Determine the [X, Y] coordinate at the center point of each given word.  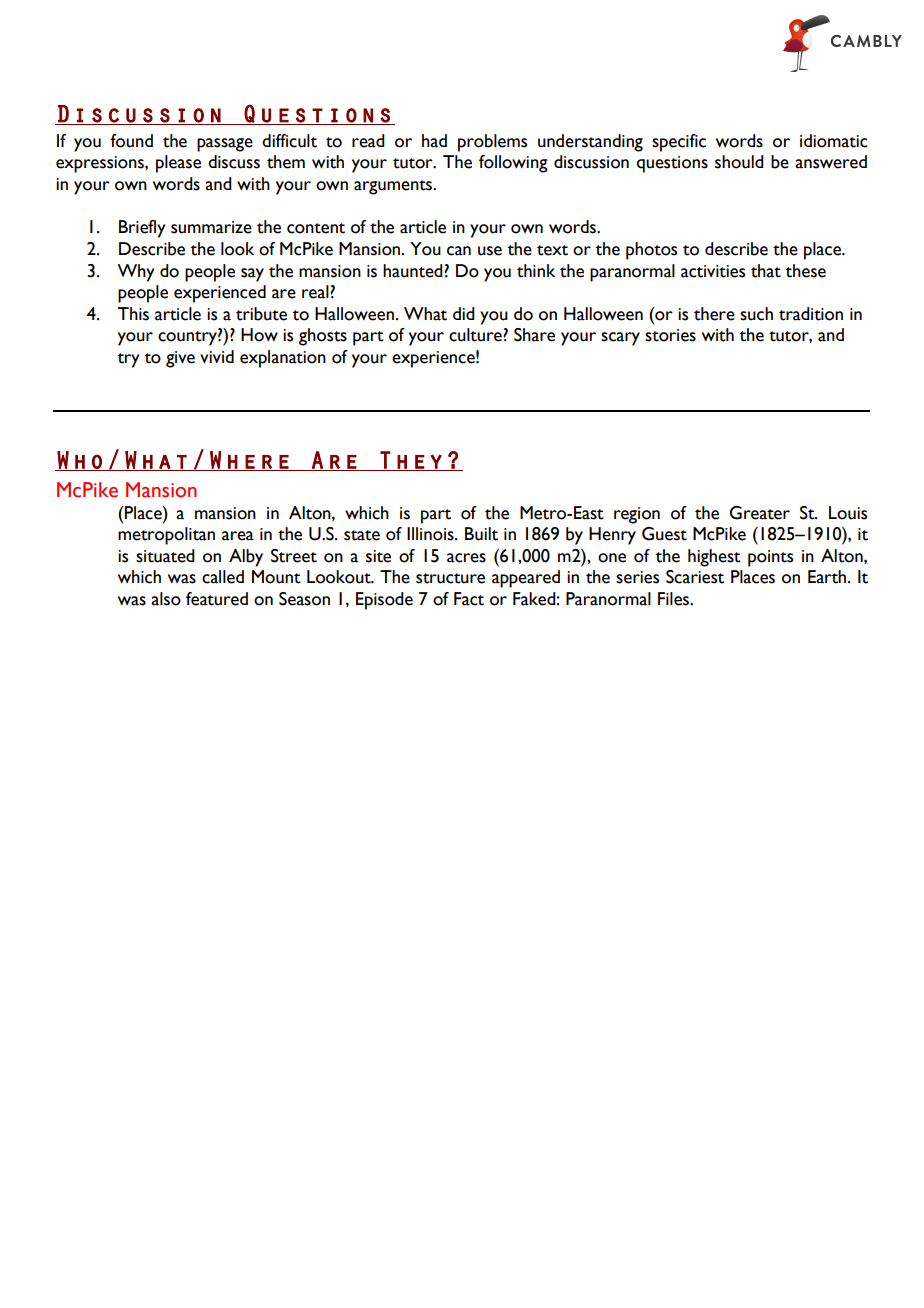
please [178, 164]
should [739, 162]
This [133, 314]
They [411, 461]
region [637, 515]
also [166, 599]
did [464, 313]
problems [492, 143]
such [756, 314]
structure [450, 578]
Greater [760, 513]
